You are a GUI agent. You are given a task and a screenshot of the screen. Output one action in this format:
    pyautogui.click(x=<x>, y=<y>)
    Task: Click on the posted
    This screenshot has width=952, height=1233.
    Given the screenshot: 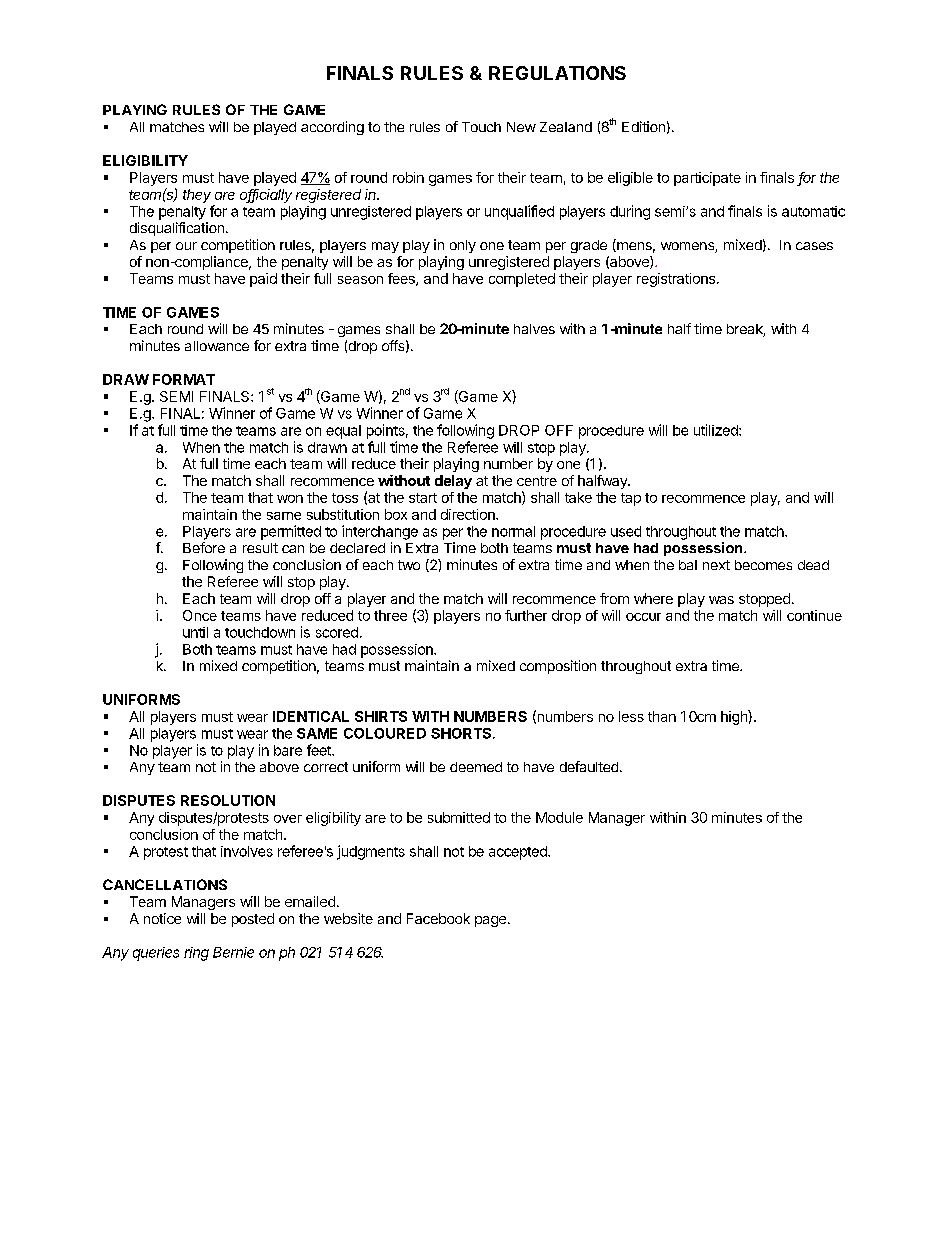 What is the action you would take?
    pyautogui.click(x=253, y=920)
